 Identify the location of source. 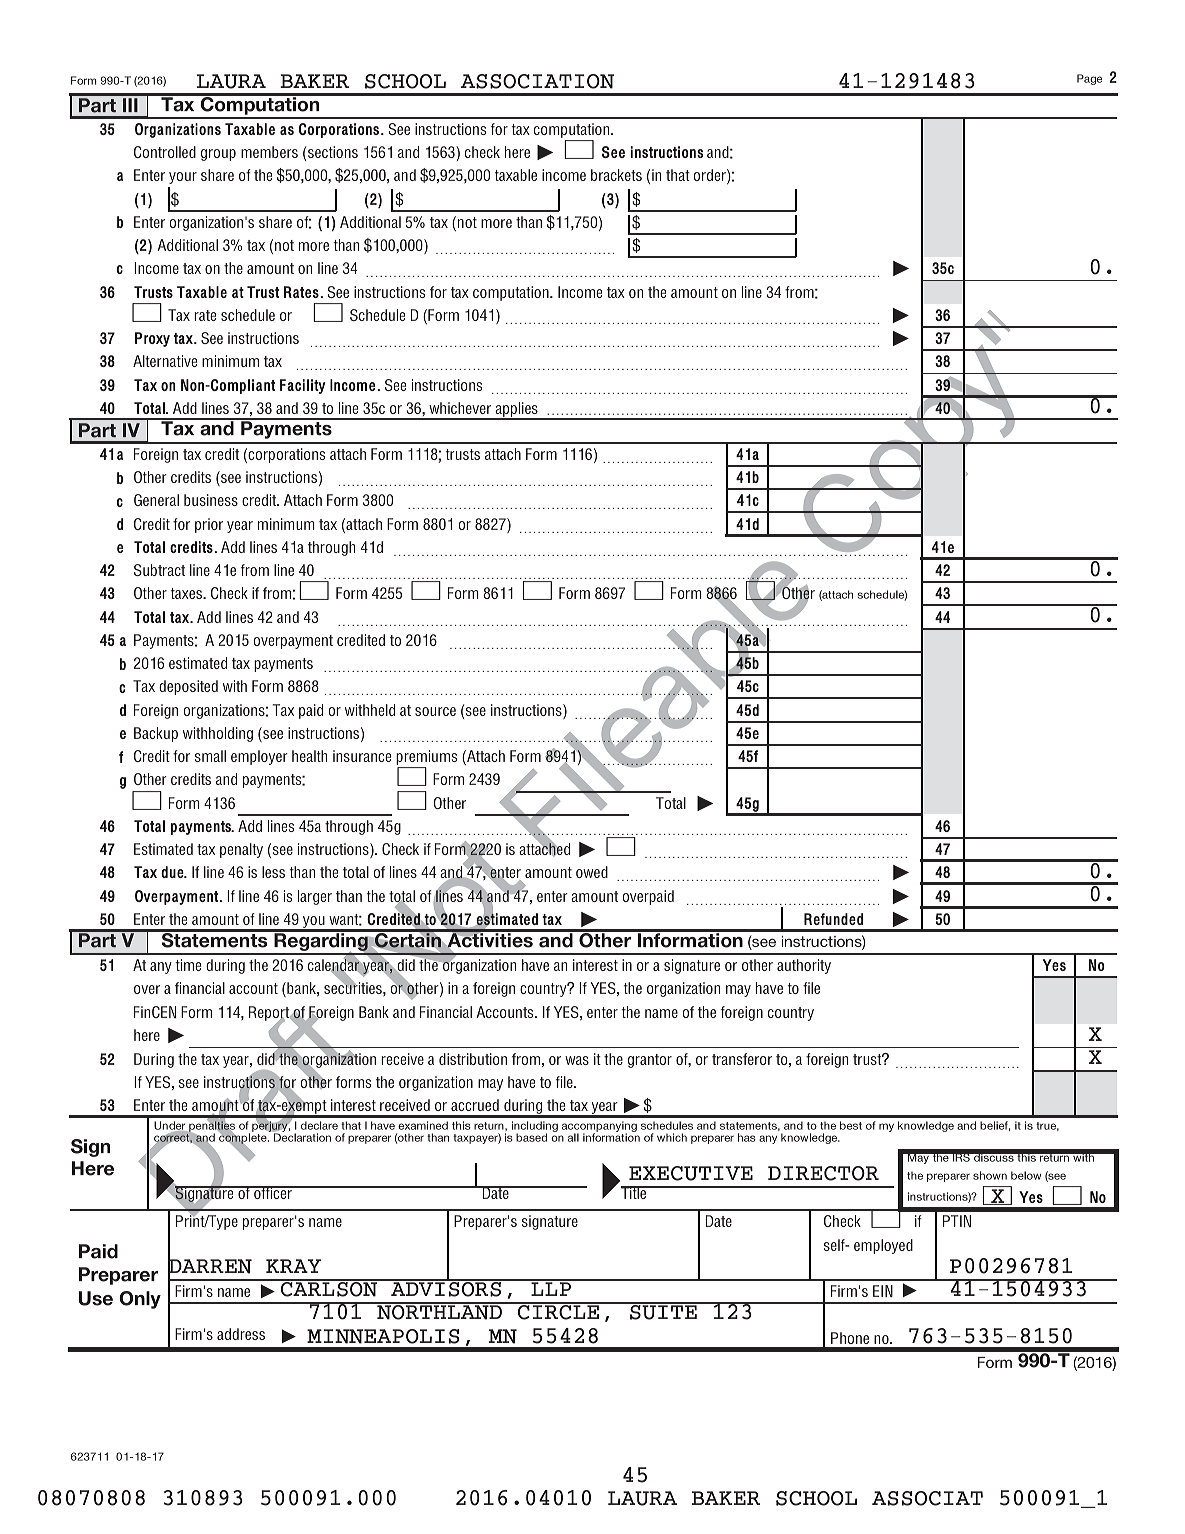
(435, 711).
